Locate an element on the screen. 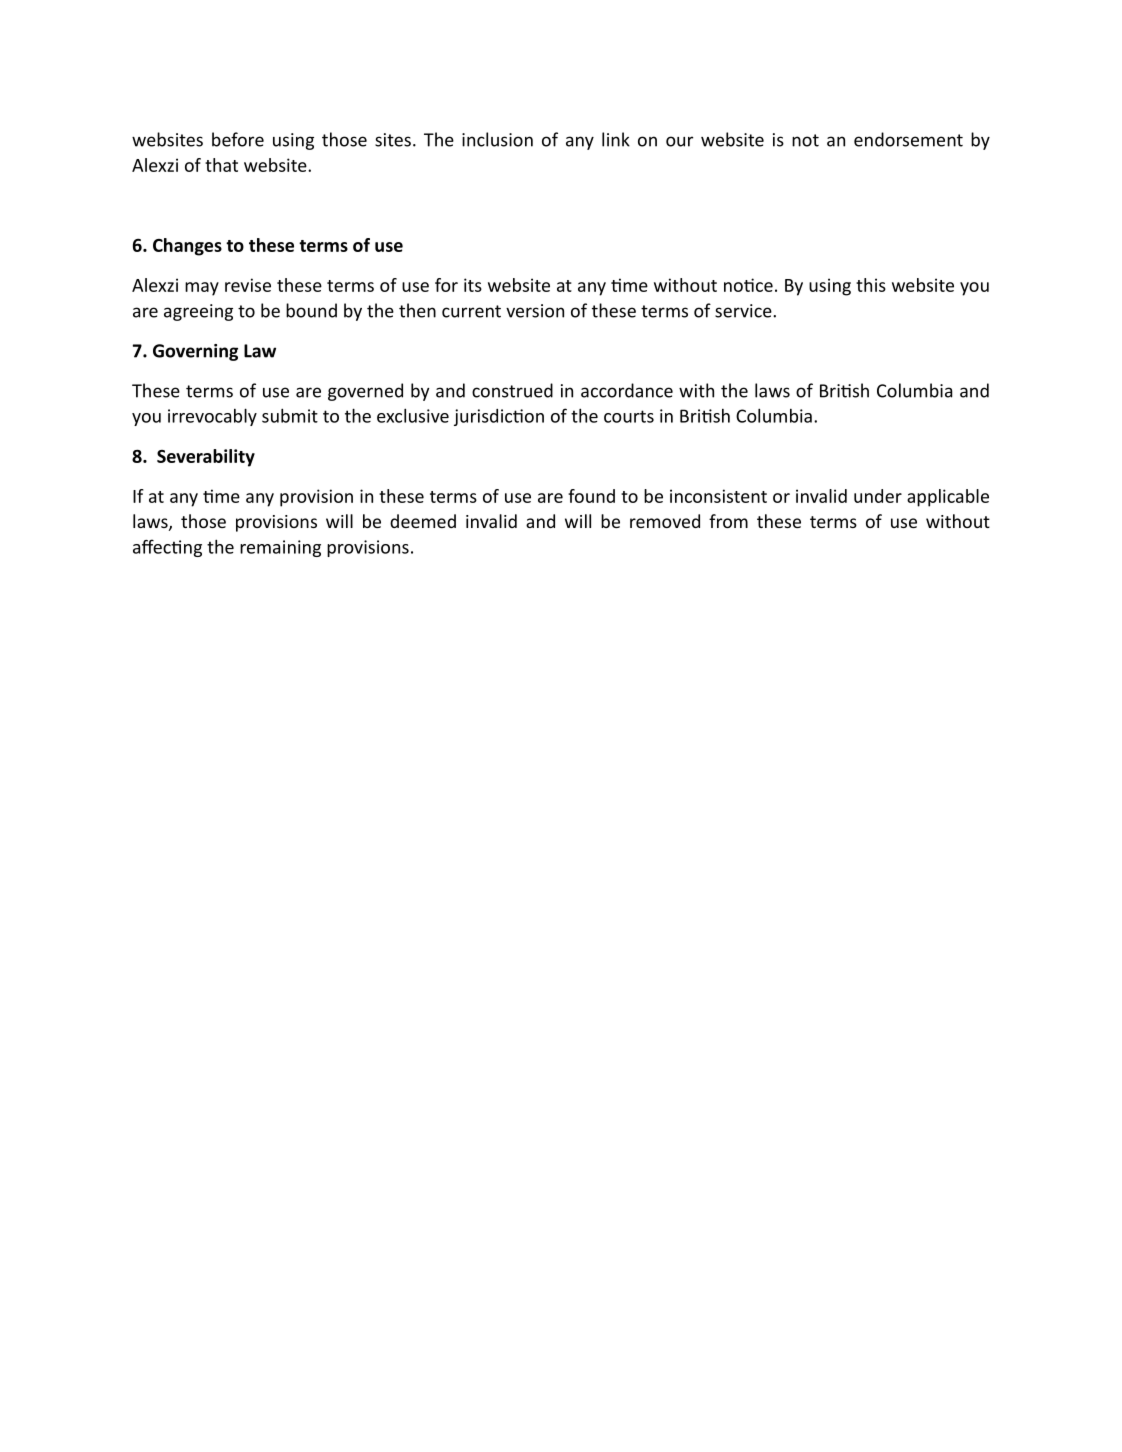 The width and height of the screenshot is (1122, 1452). submit is located at coordinates (290, 415).
